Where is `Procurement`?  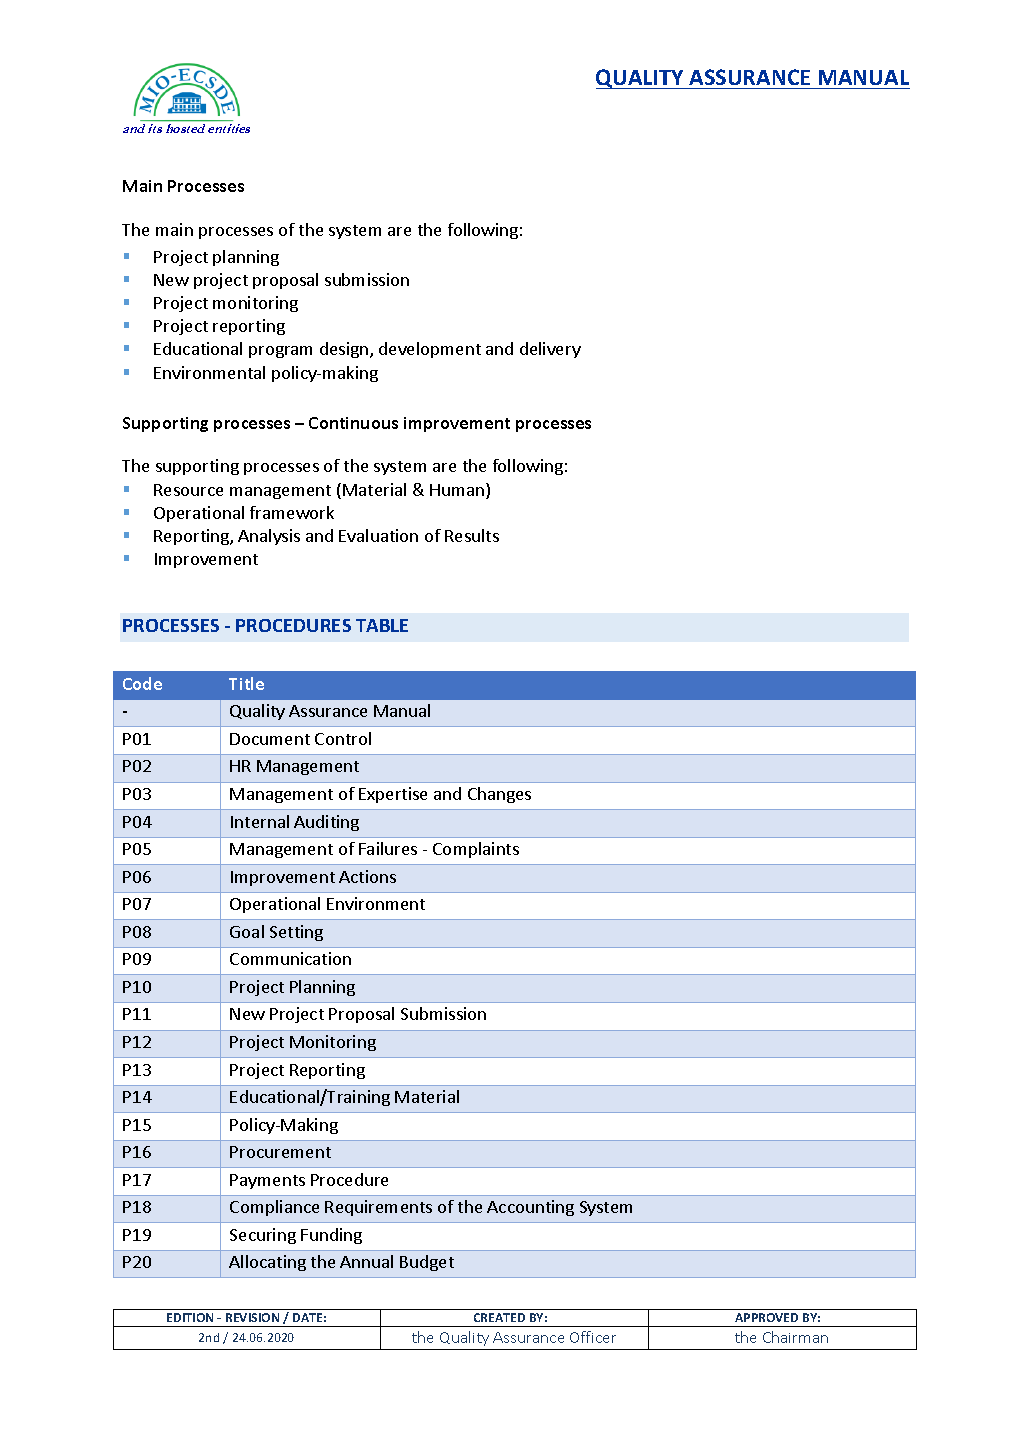
Procurement is located at coordinates (280, 1152).
